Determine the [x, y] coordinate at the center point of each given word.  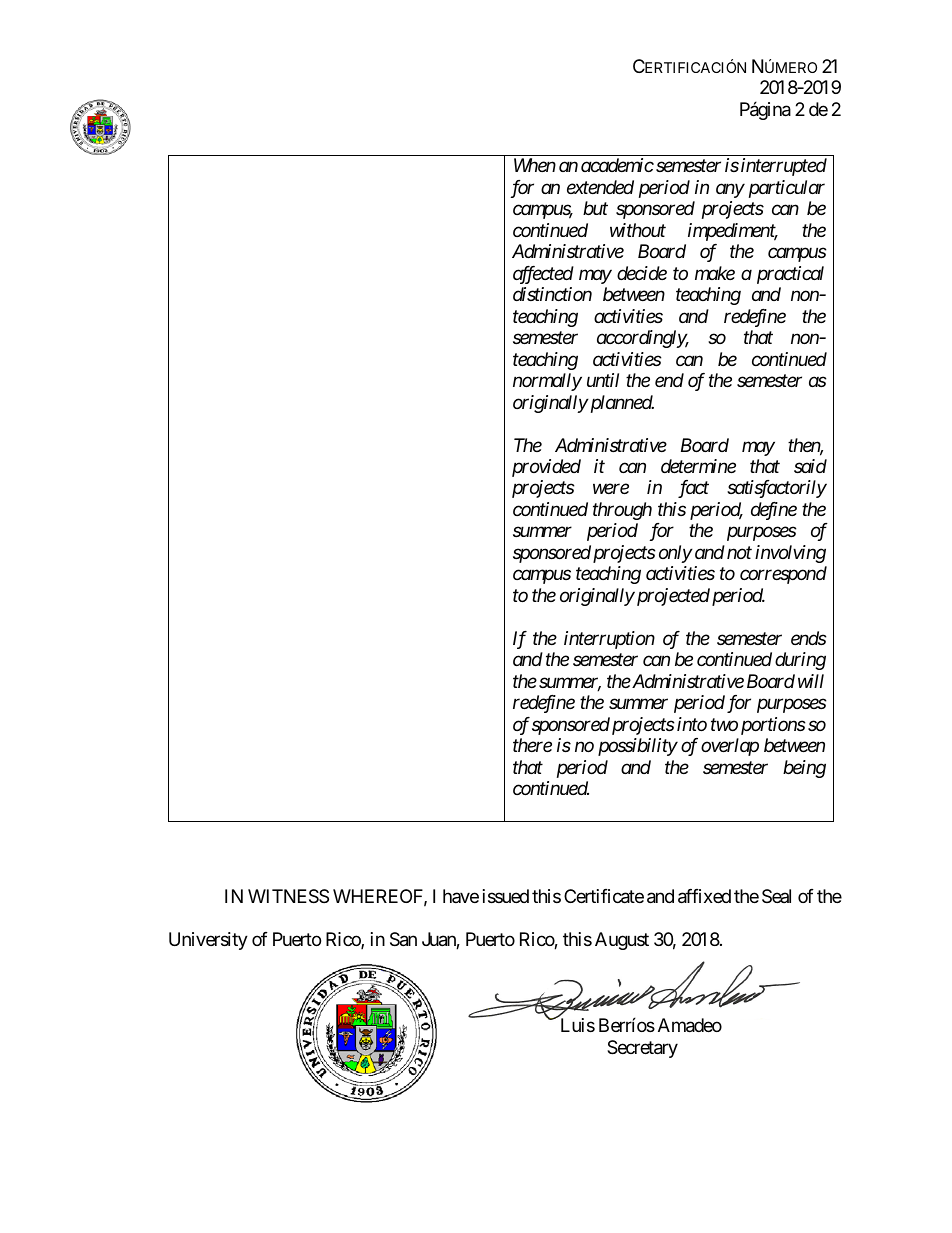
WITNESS [288, 896]
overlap [730, 747]
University [208, 941]
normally [547, 382]
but [595, 208]
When [535, 165]
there [532, 745]
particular [787, 189]
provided [546, 468]
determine [698, 466]
